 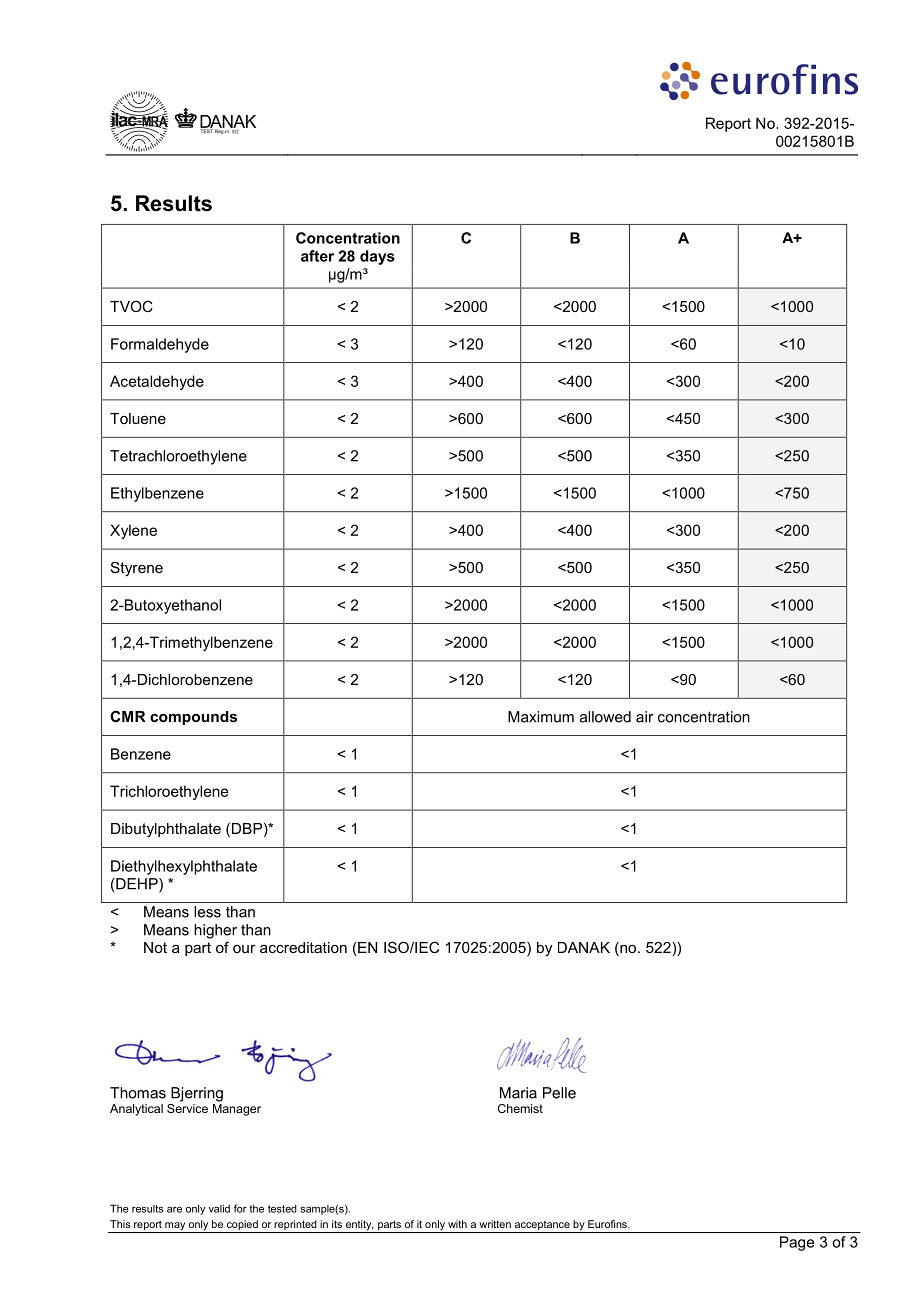 What do you see at coordinates (193, 718) in the screenshot?
I see `compounds` at bounding box center [193, 718].
